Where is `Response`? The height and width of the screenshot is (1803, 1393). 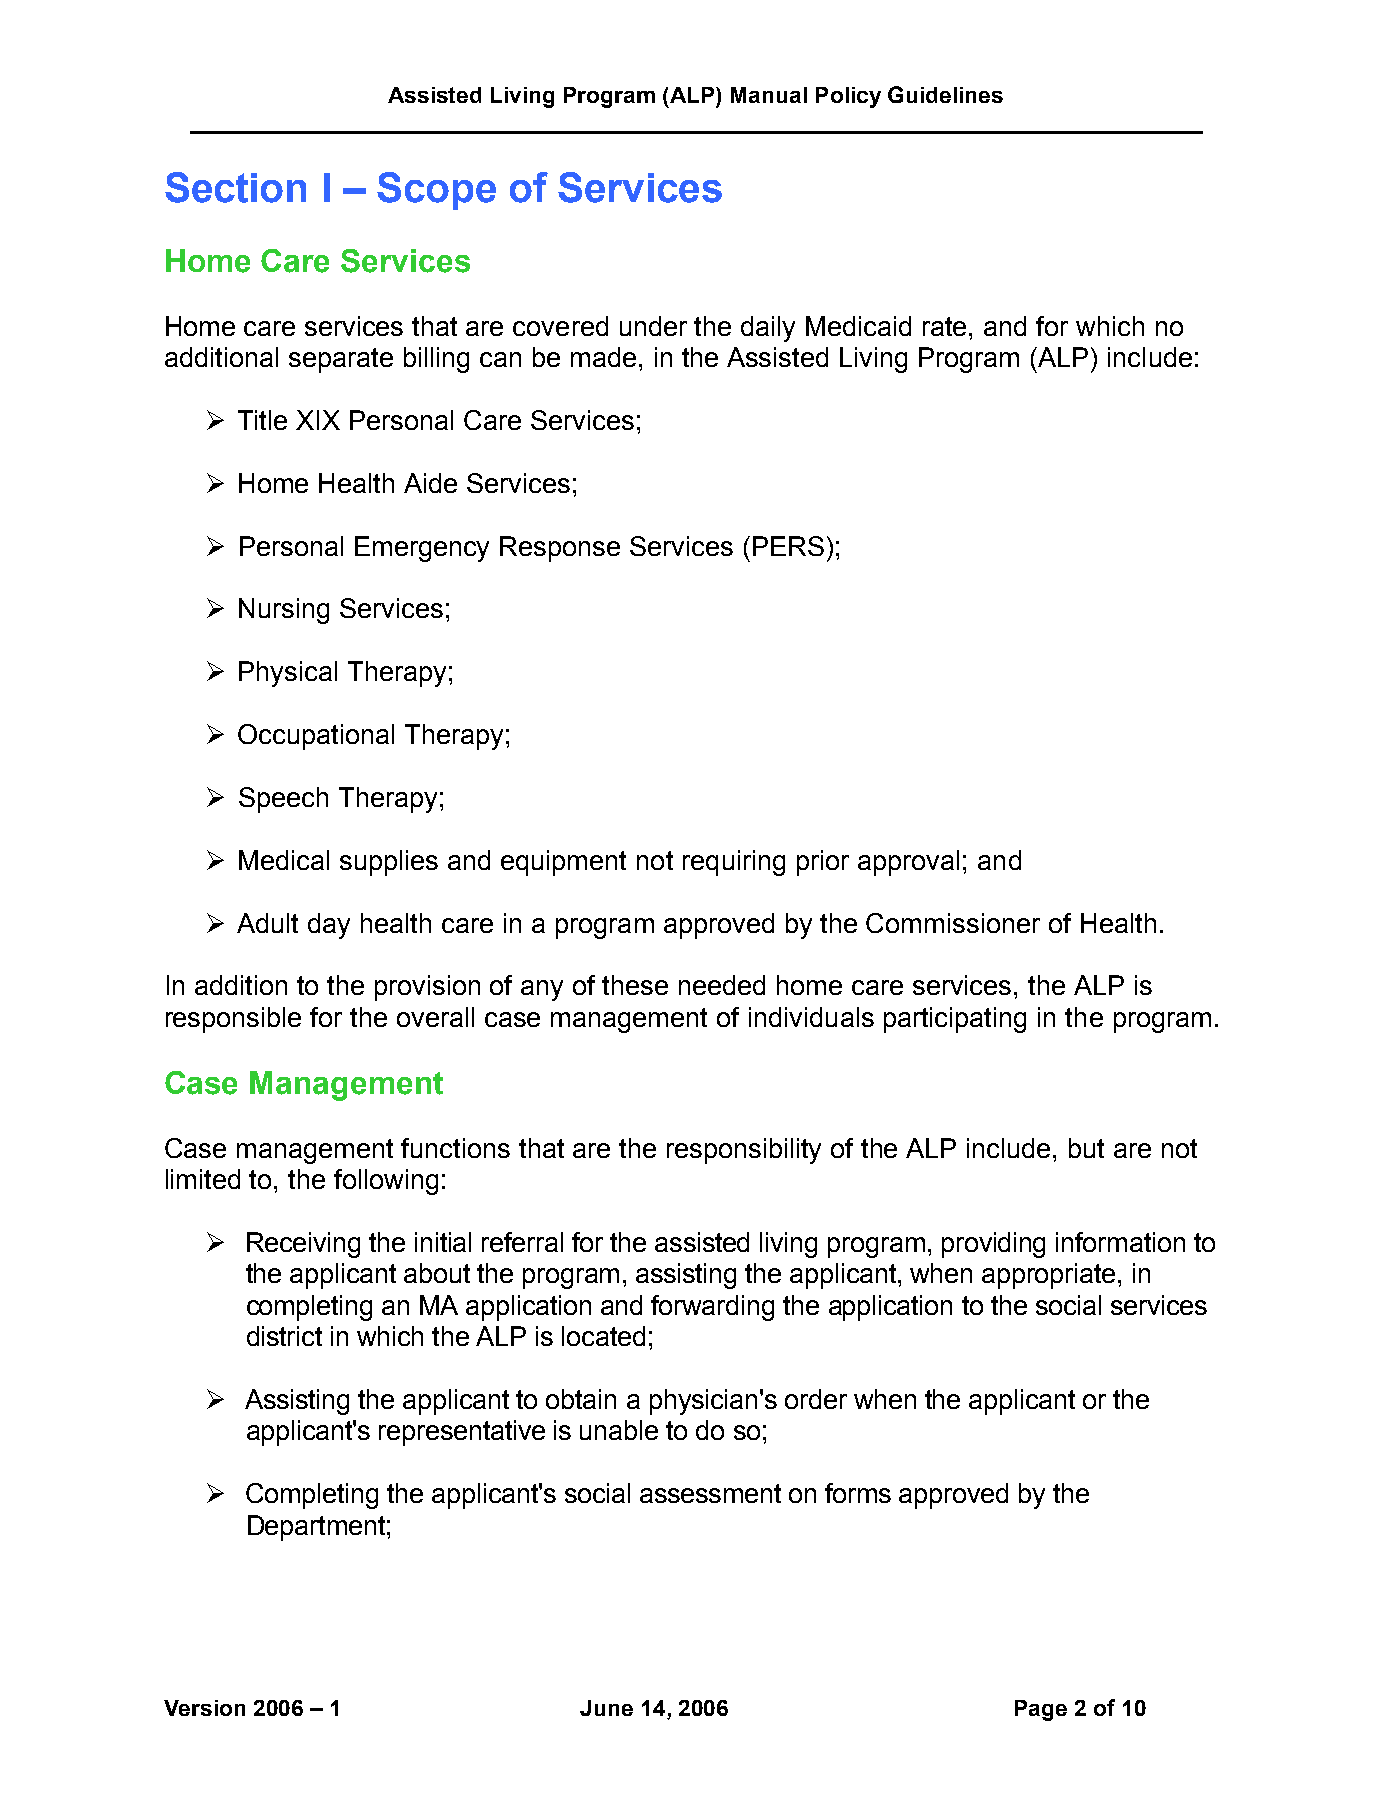
Response is located at coordinates (560, 549).
